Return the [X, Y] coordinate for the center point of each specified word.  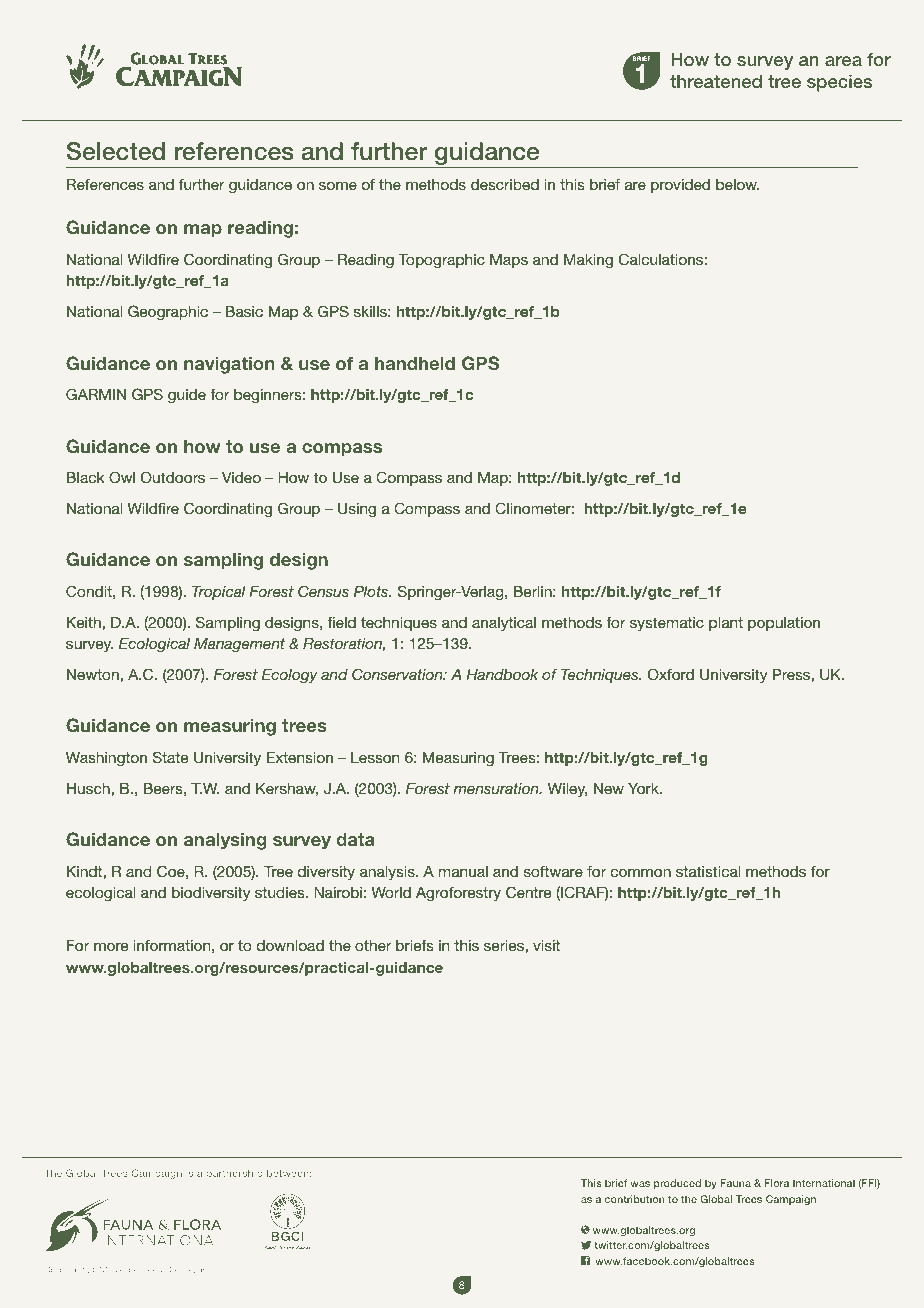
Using [357, 510]
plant [726, 624]
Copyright [64, 1270]
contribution [634, 1199]
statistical [708, 871]
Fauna [736, 1183]
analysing [225, 841]
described [505, 184]
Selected [115, 151]
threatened [716, 81]
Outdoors [173, 477]
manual [463, 871]
